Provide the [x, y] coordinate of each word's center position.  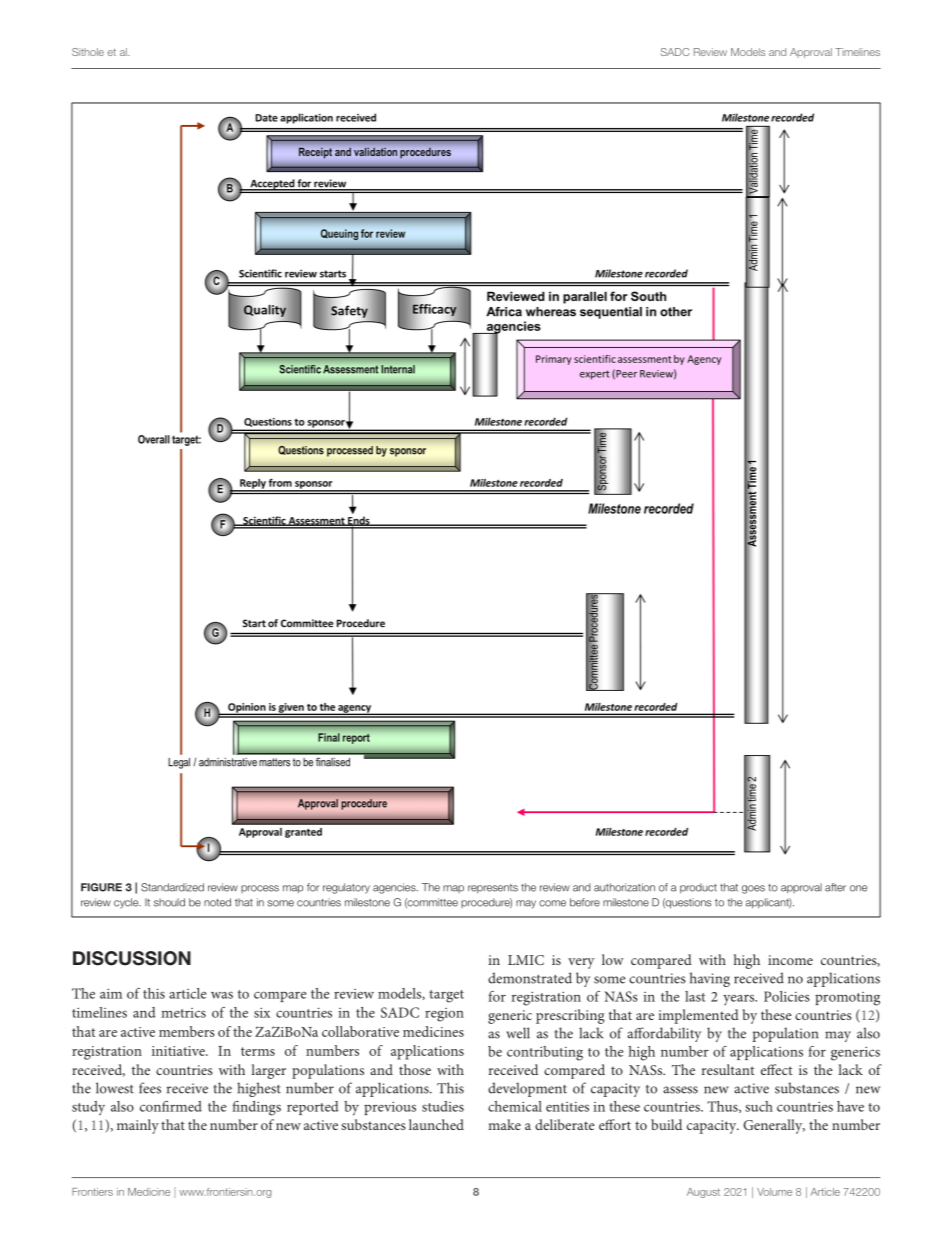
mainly [138, 1126]
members [187, 1031]
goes [753, 889]
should [169, 902]
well [518, 1033]
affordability [664, 1034]
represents [493, 888]
